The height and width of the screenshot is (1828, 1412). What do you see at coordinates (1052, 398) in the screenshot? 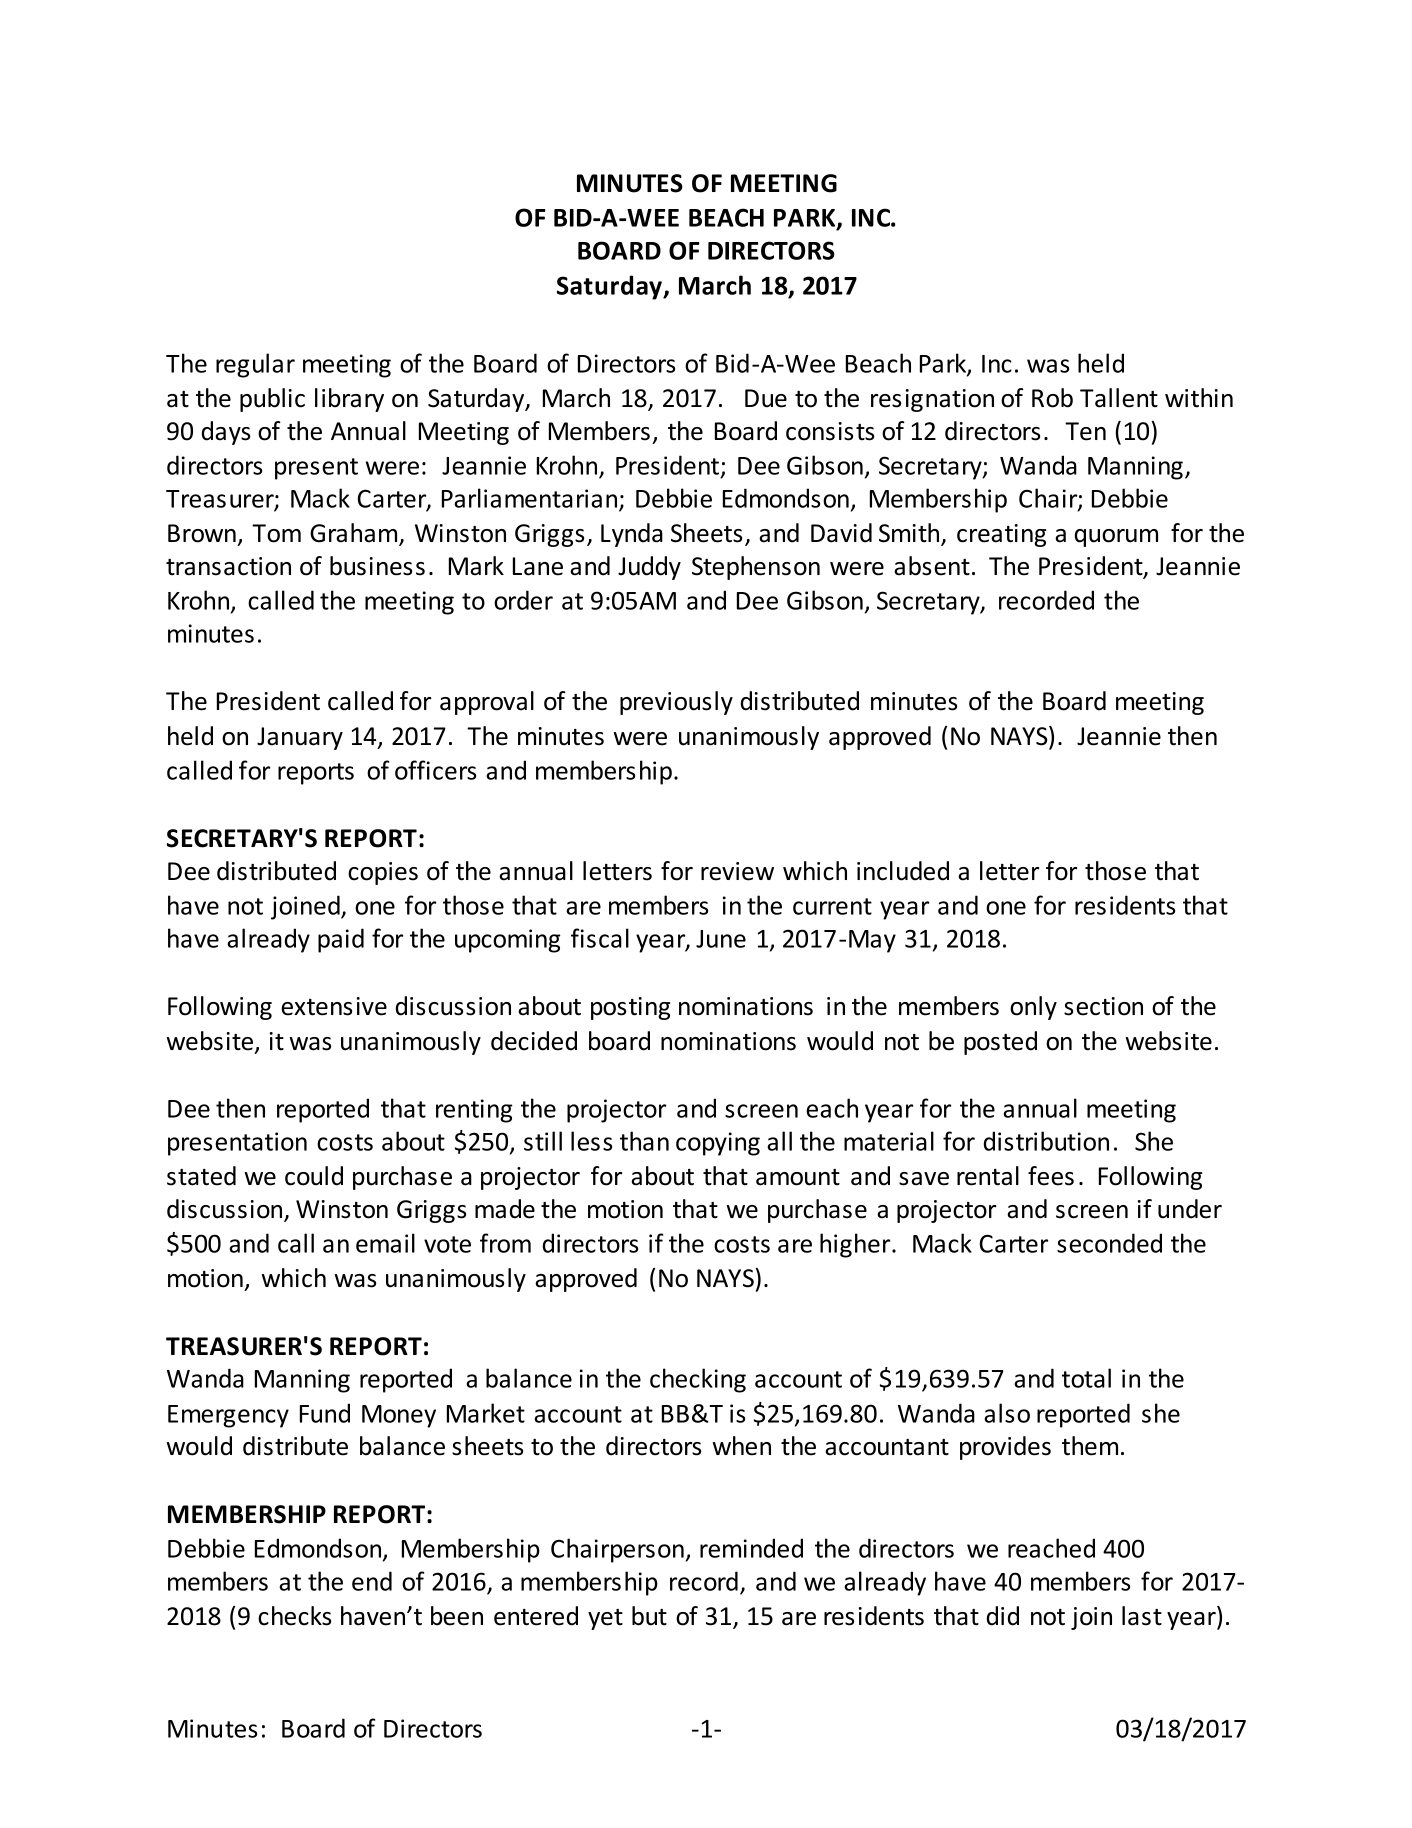
I see `Rob` at bounding box center [1052, 398].
